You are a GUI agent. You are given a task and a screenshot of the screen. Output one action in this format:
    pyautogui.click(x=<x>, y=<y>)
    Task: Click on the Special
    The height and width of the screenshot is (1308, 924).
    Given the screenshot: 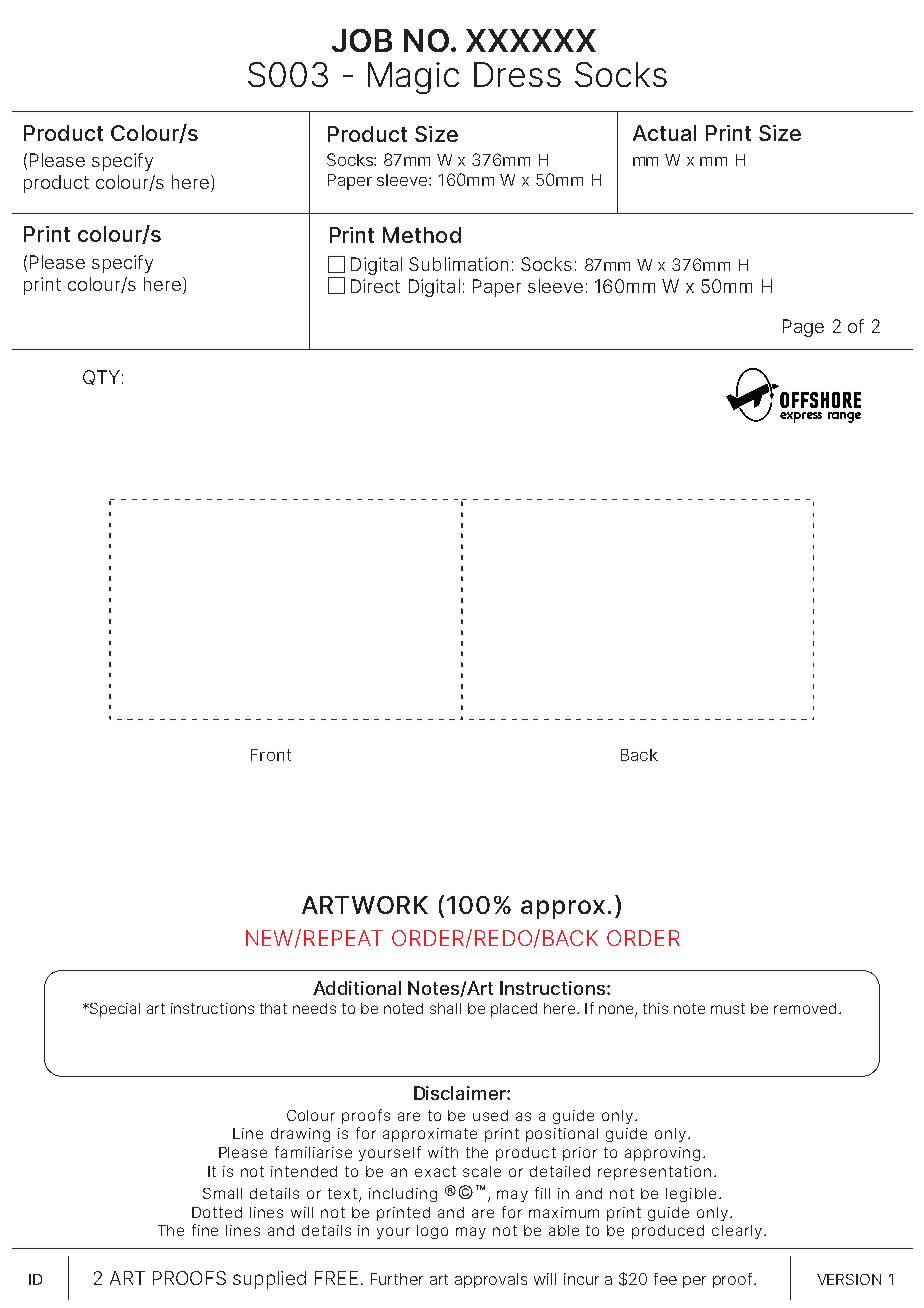 What is the action you would take?
    pyautogui.click(x=114, y=1010)
